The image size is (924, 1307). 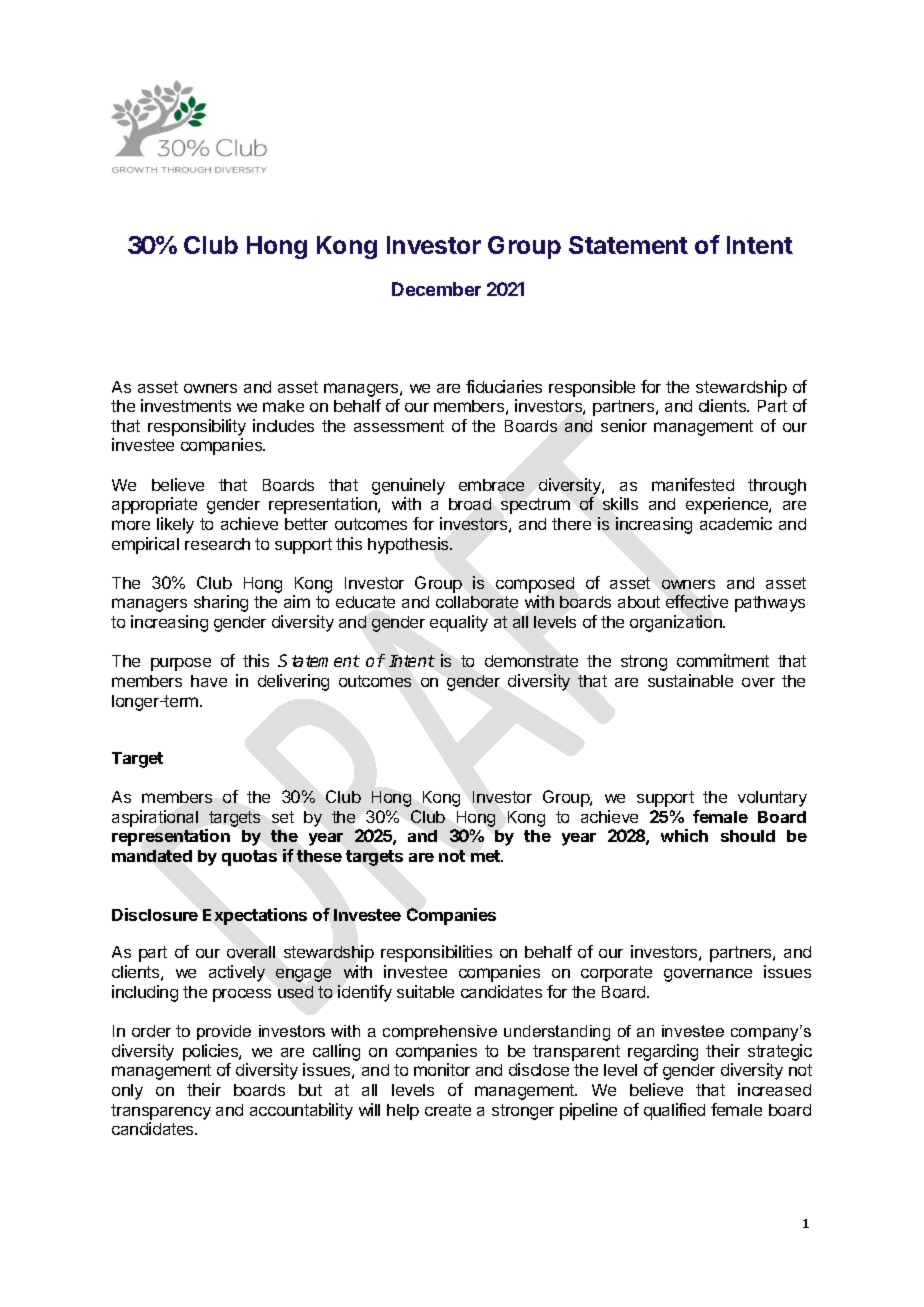 What do you see at coordinates (442, 1069) in the screenshot?
I see `monitor` at bounding box center [442, 1069].
